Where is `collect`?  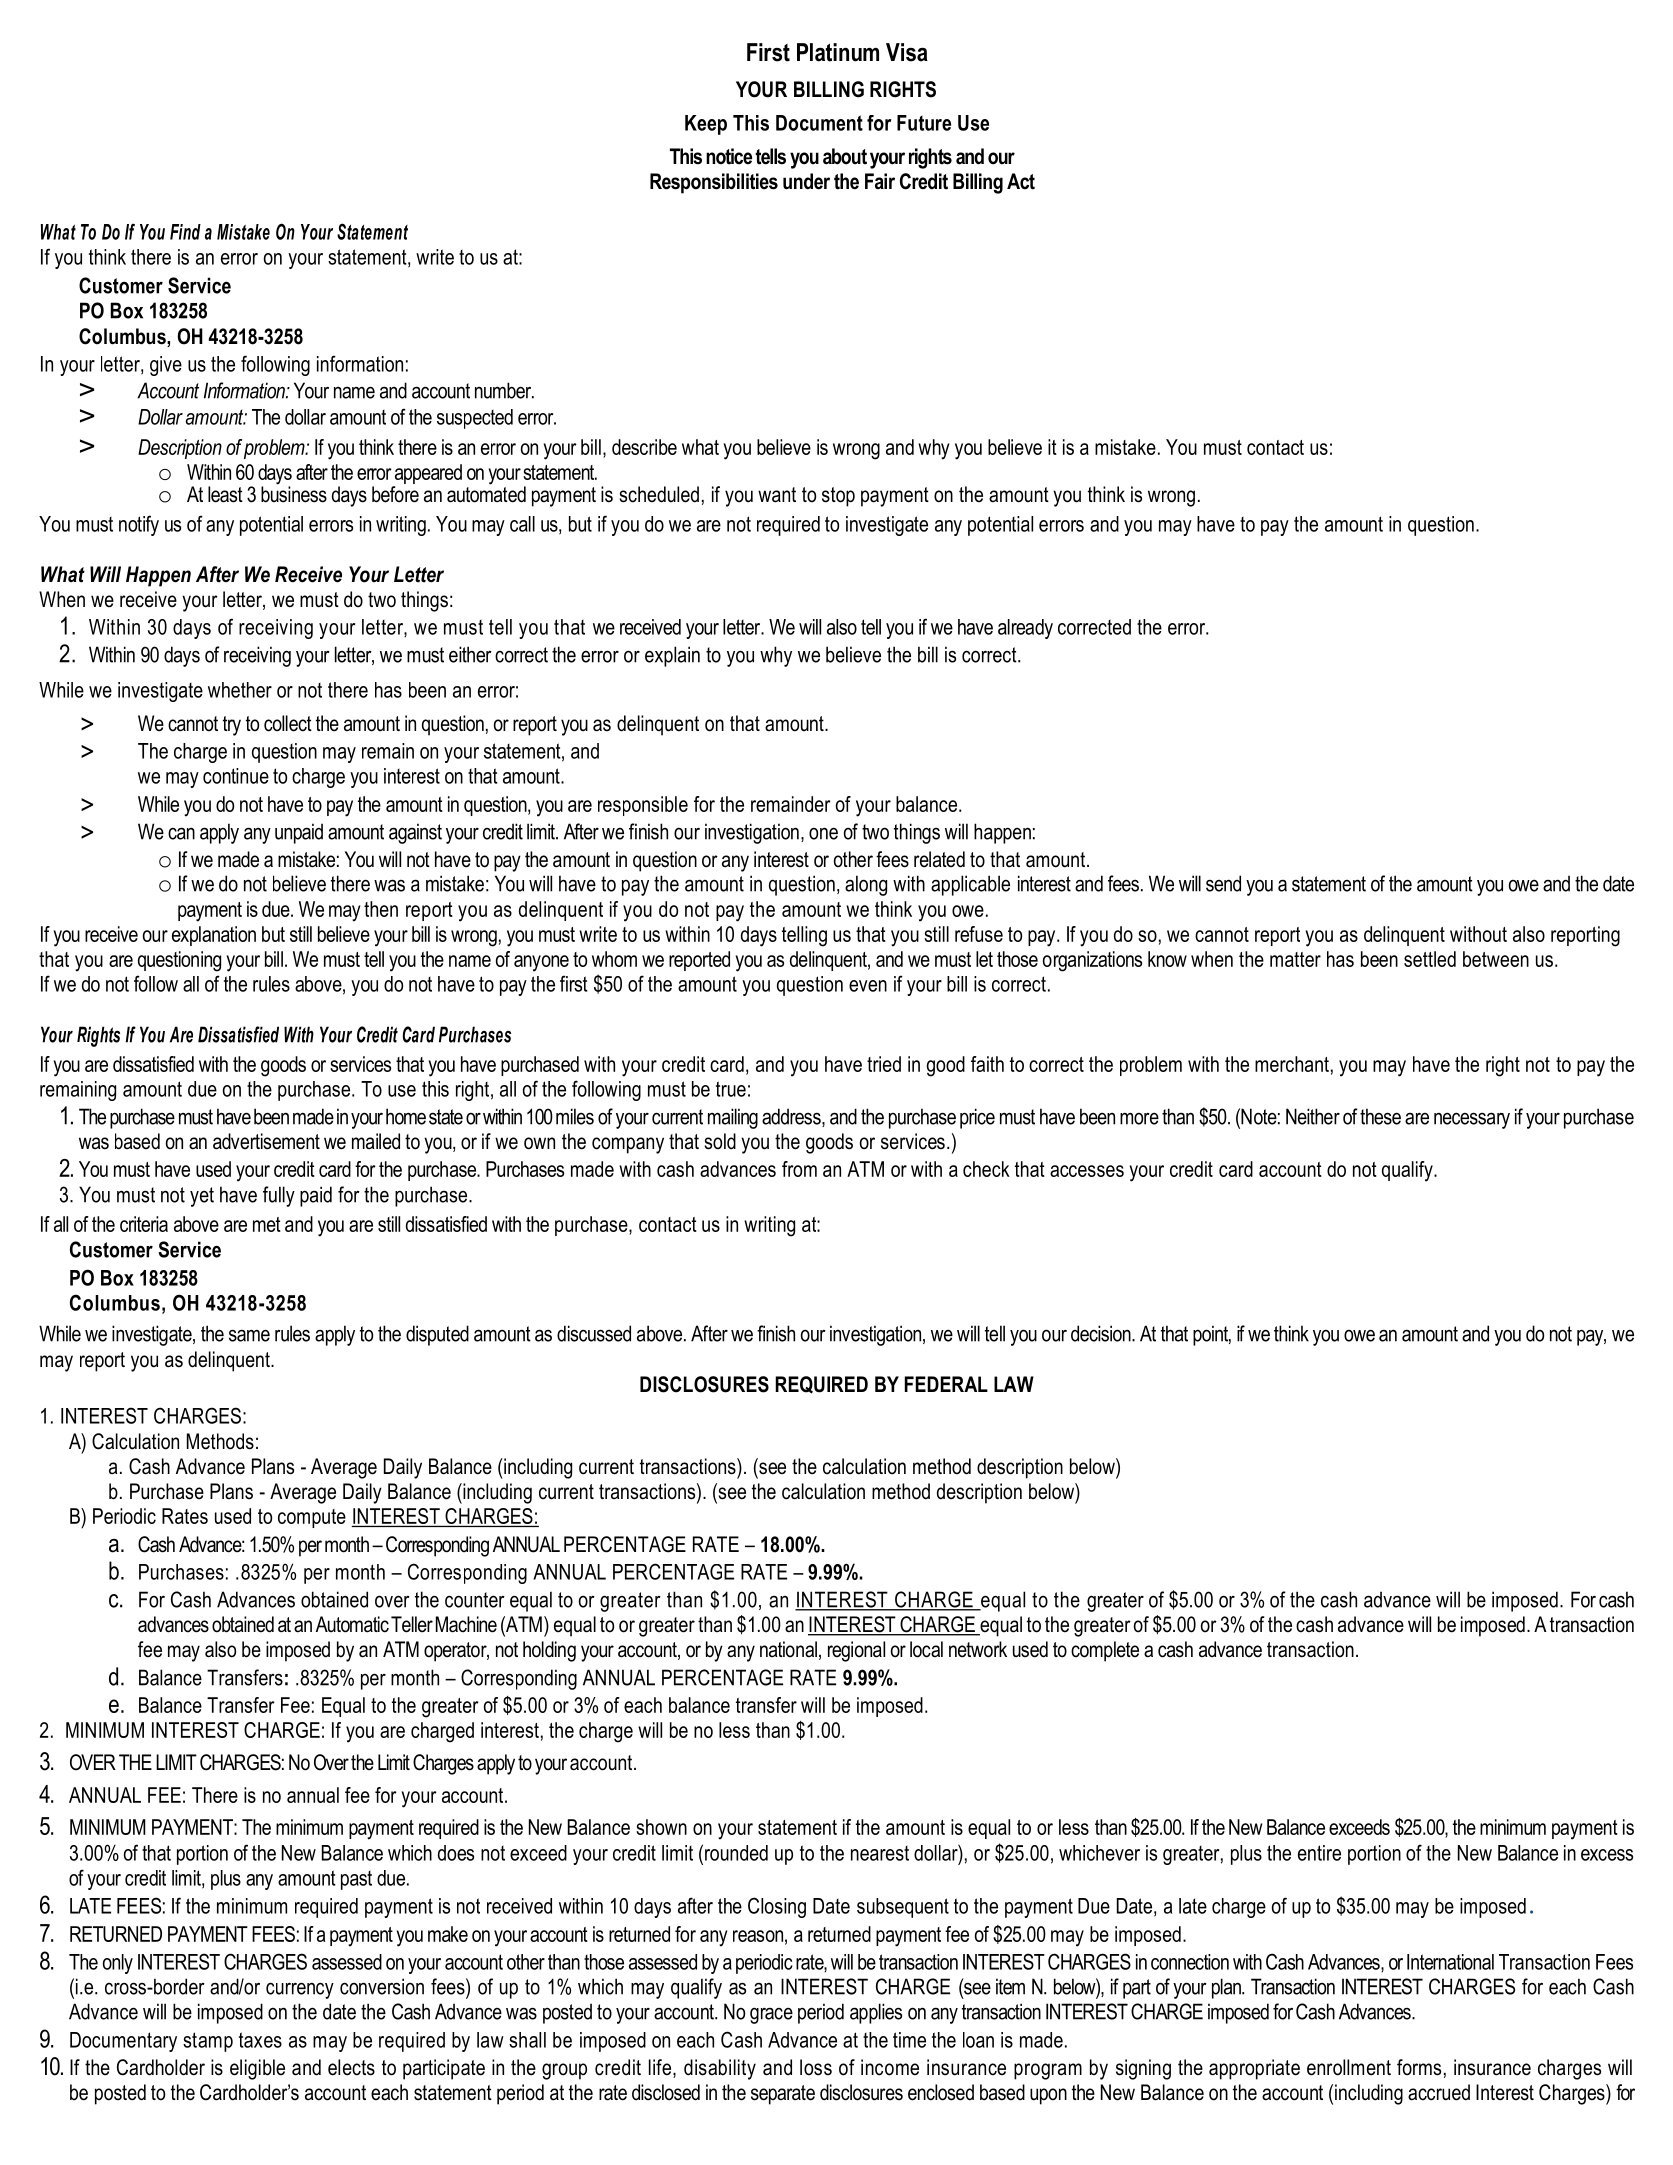 collect is located at coordinates (288, 723).
